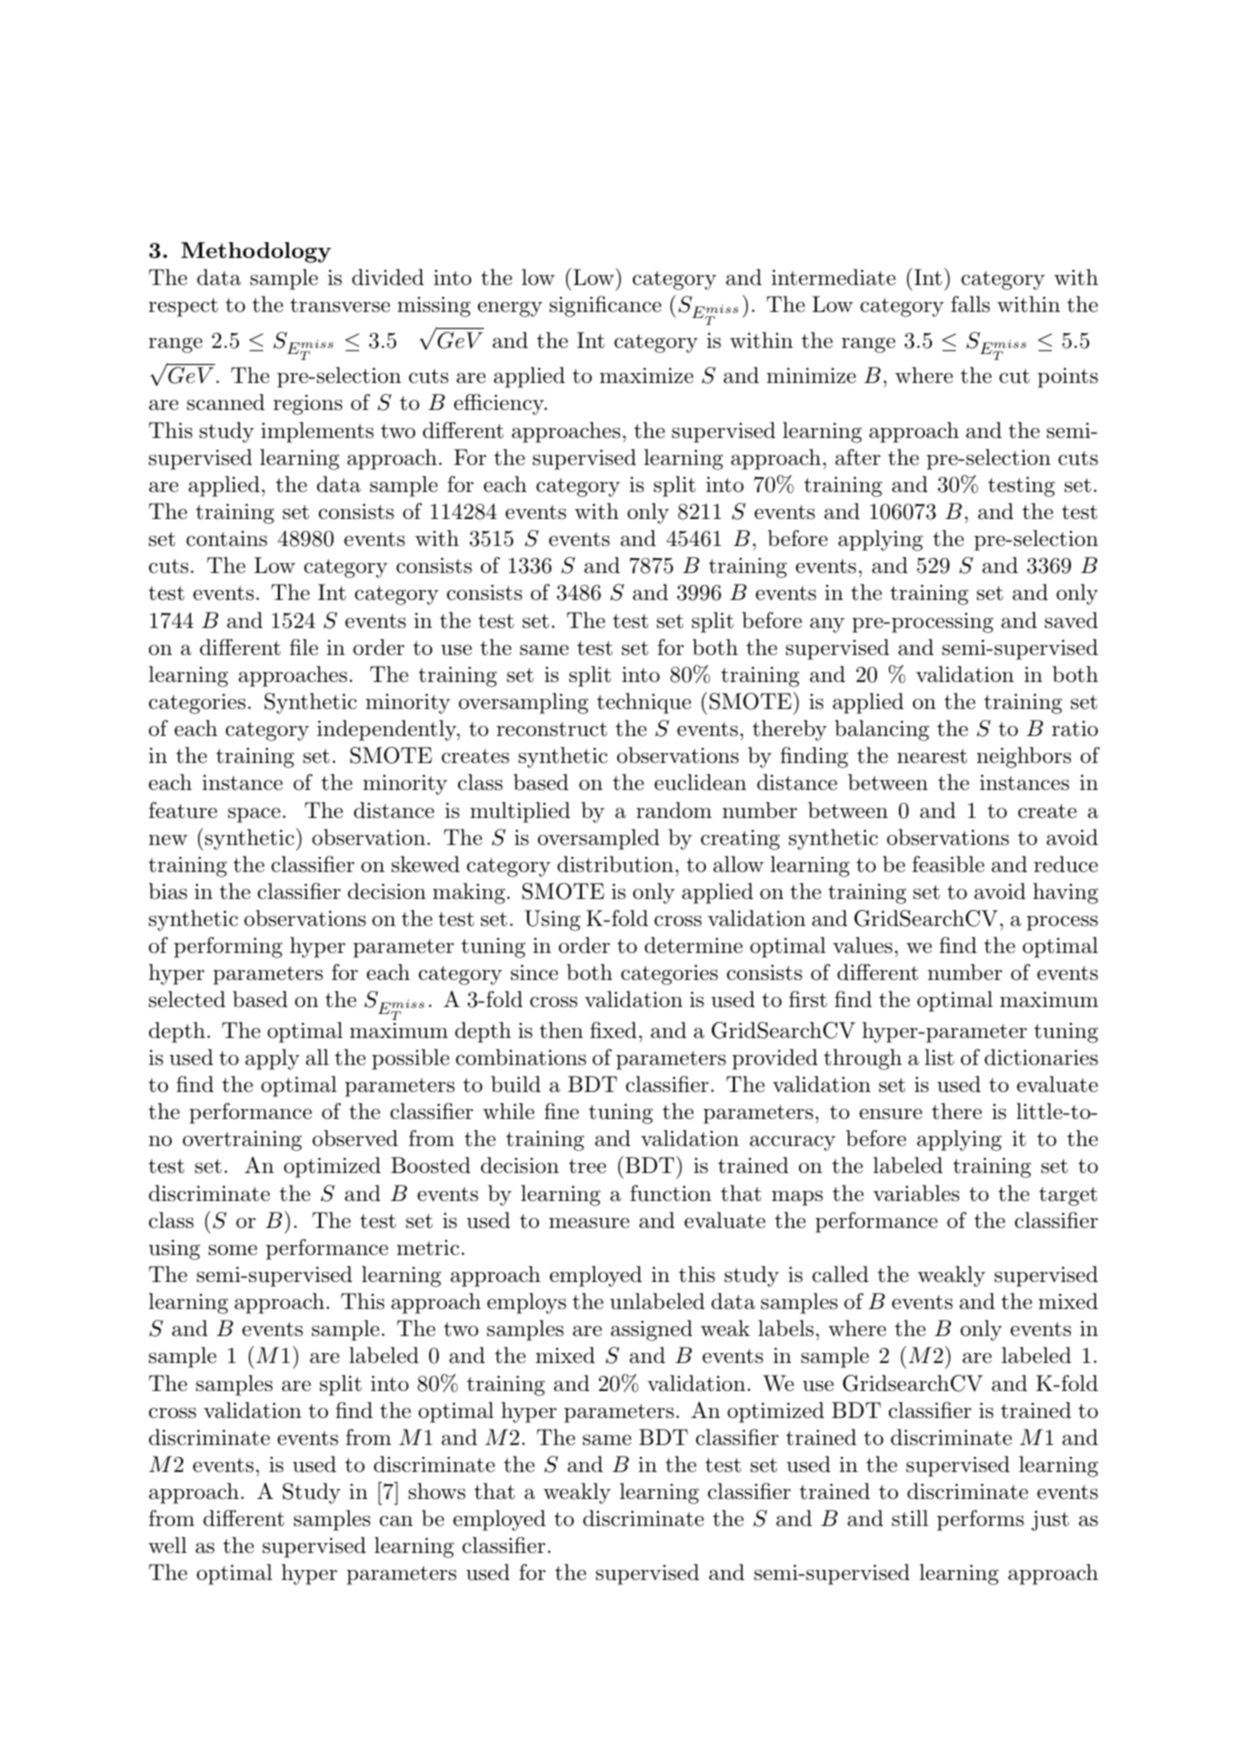 This screenshot has width=1247, height=1764. I want to click on significance, so click(605, 306).
